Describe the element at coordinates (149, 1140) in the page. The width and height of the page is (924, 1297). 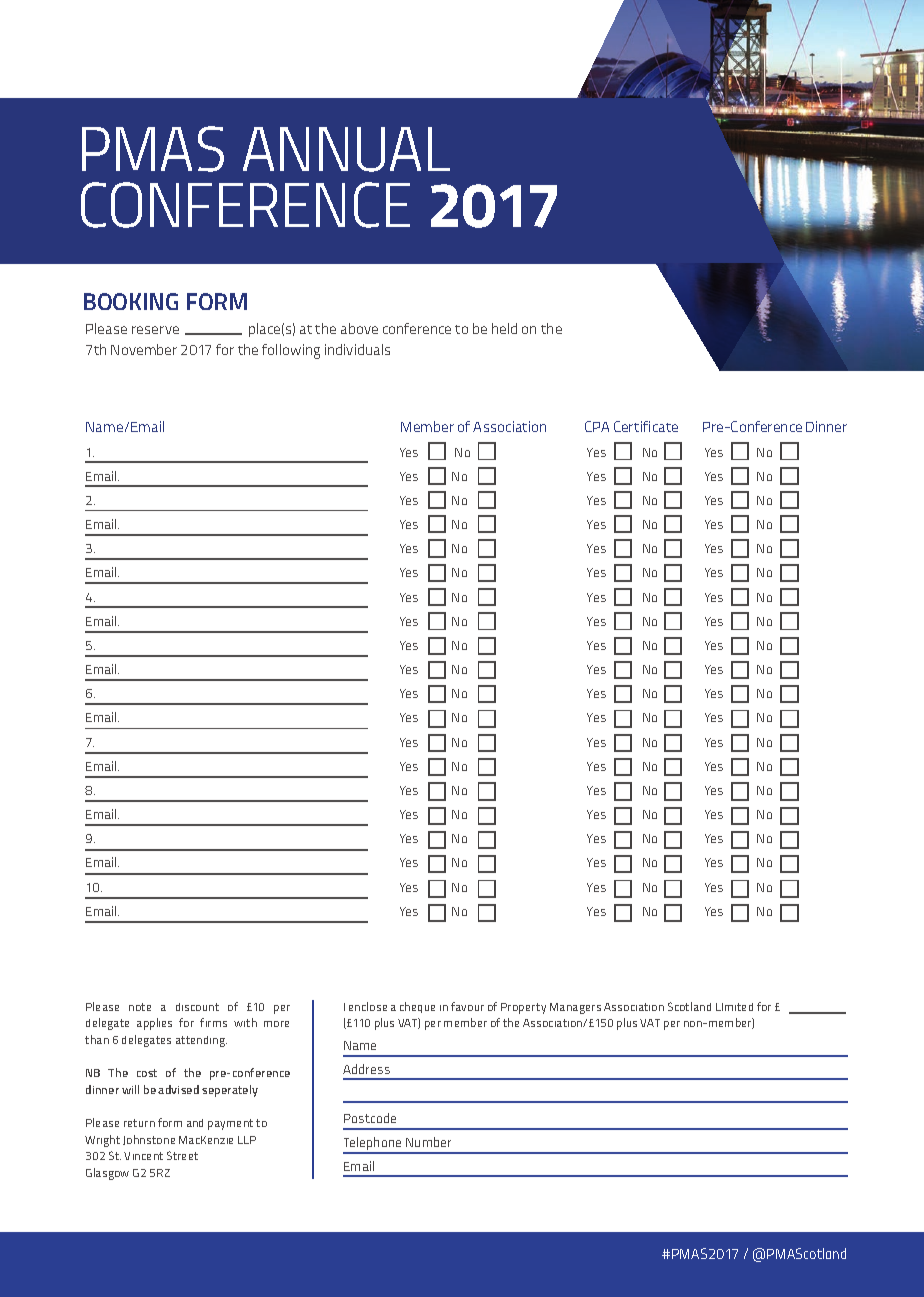
I see `Johnstone` at that location.
